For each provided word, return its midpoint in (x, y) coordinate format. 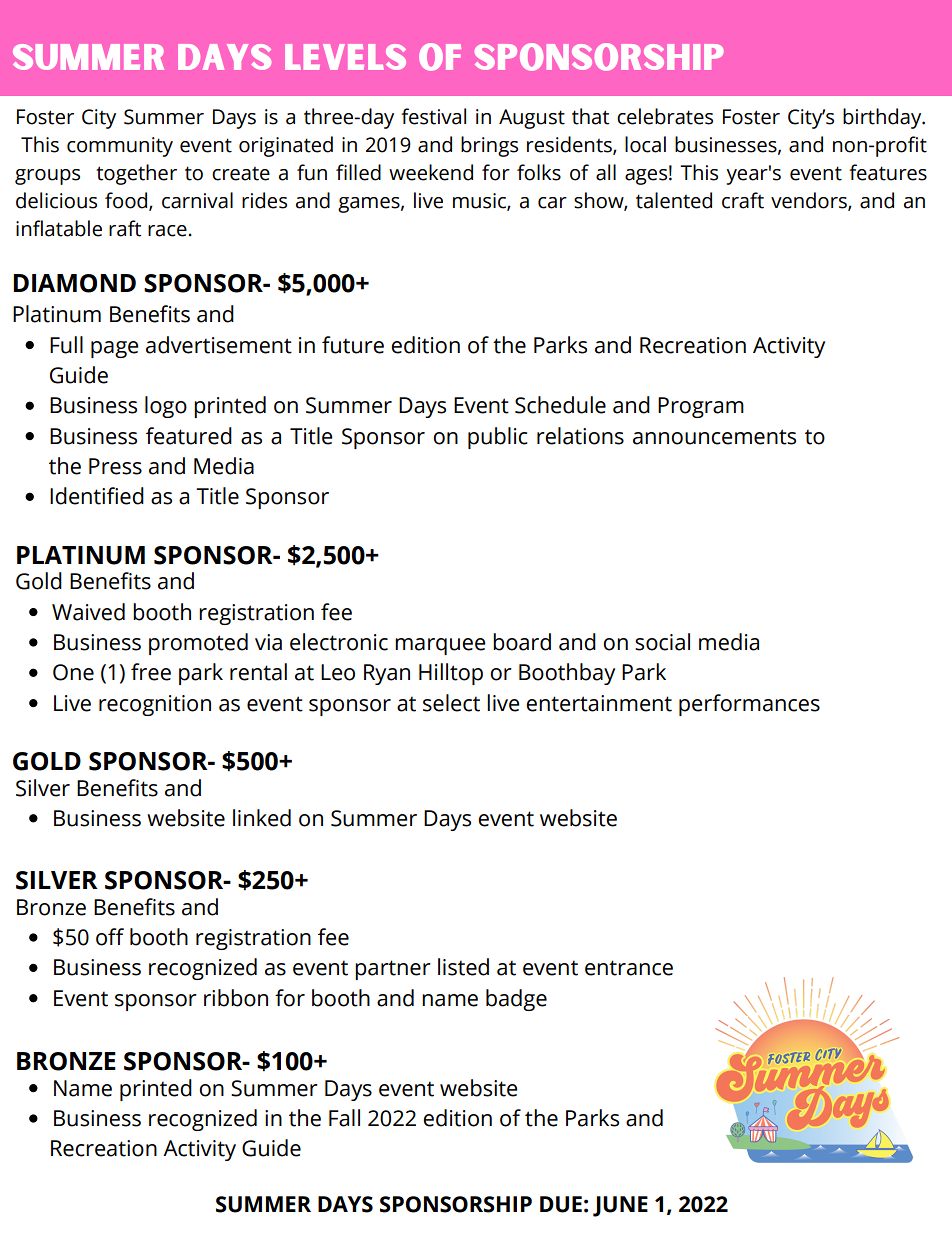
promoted (198, 644)
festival (433, 116)
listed (463, 967)
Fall (344, 1118)
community (120, 147)
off (110, 937)
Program (701, 407)
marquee (440, 646)
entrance (629, 968)
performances (749, 705)
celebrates (665, 116)
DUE (561, 1204)
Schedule (560, 405)
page (114, 349)
